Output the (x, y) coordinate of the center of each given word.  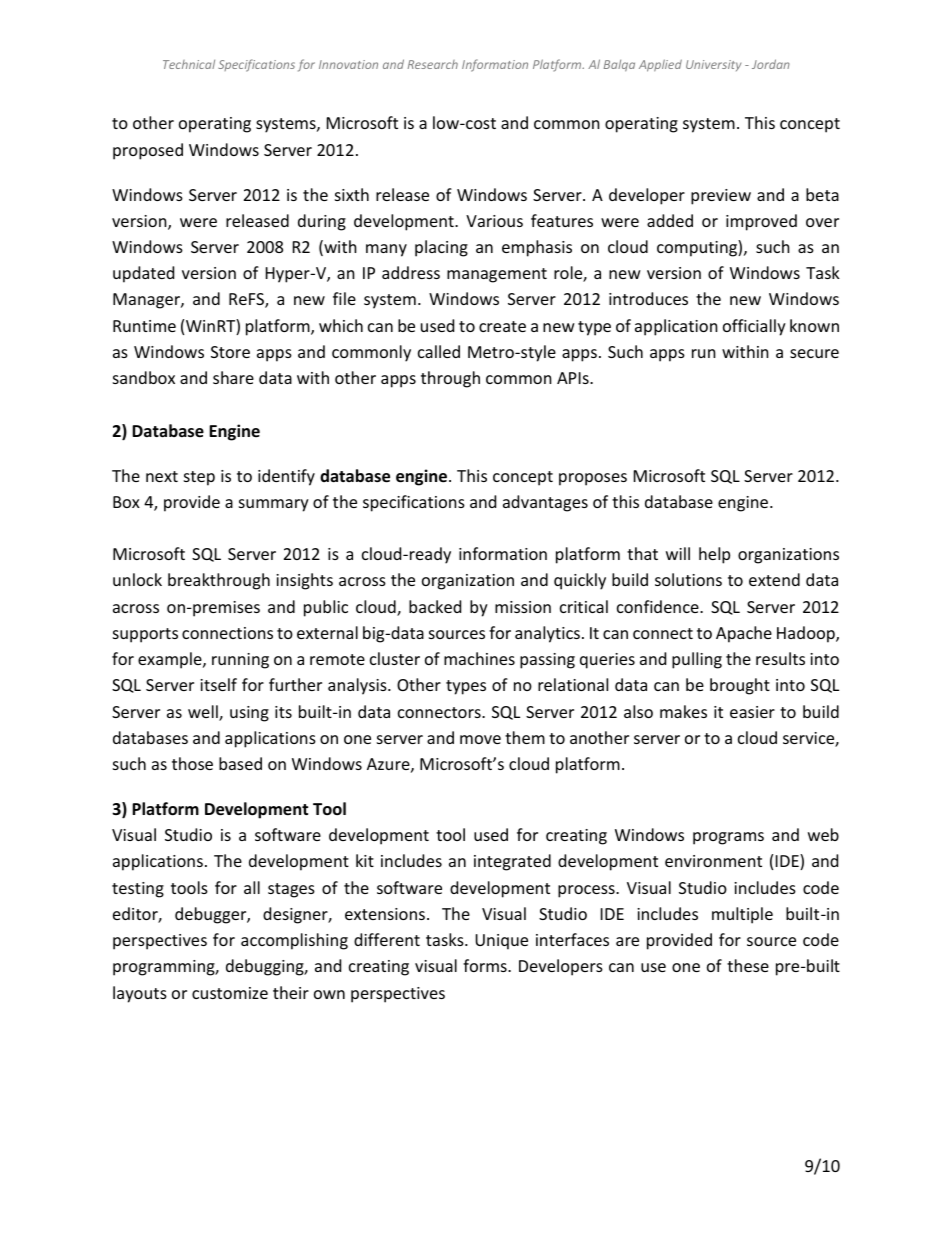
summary (274, 505)
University (713, 65)
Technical (189, 64)
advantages (545, 503)
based (240, 763)
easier (752, 712)
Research (433, 64)
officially (754, 327)
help (714, 555)
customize (230, 993)
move (480, 739)
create (502, 326)
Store (230, 352)
